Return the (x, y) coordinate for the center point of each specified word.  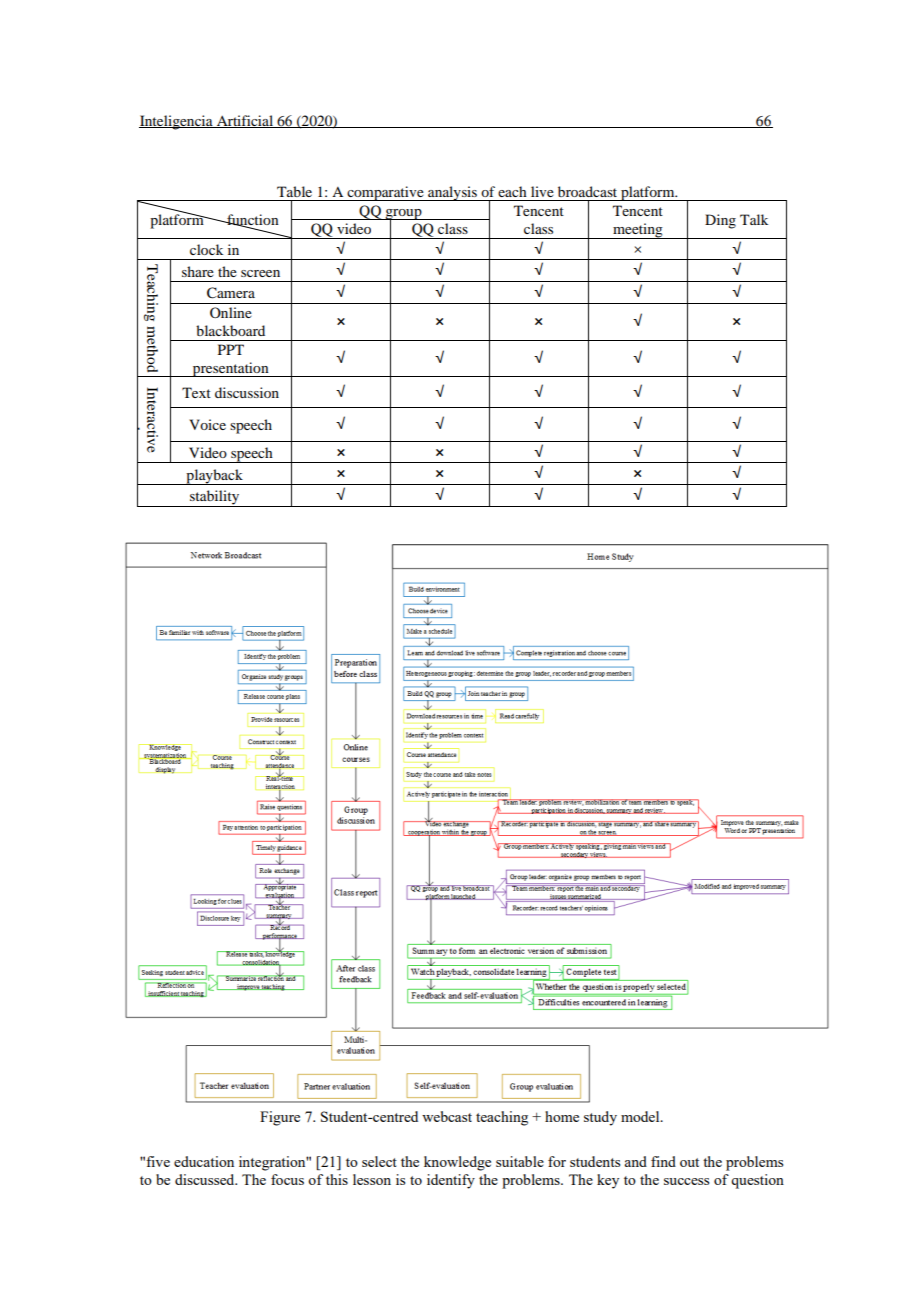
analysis (452, 193)
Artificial (245, 121)
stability (215, 498)
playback (214, 477)
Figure (280, 1118)
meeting (638, 231)
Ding (720, 221)
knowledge (457, 1163)
